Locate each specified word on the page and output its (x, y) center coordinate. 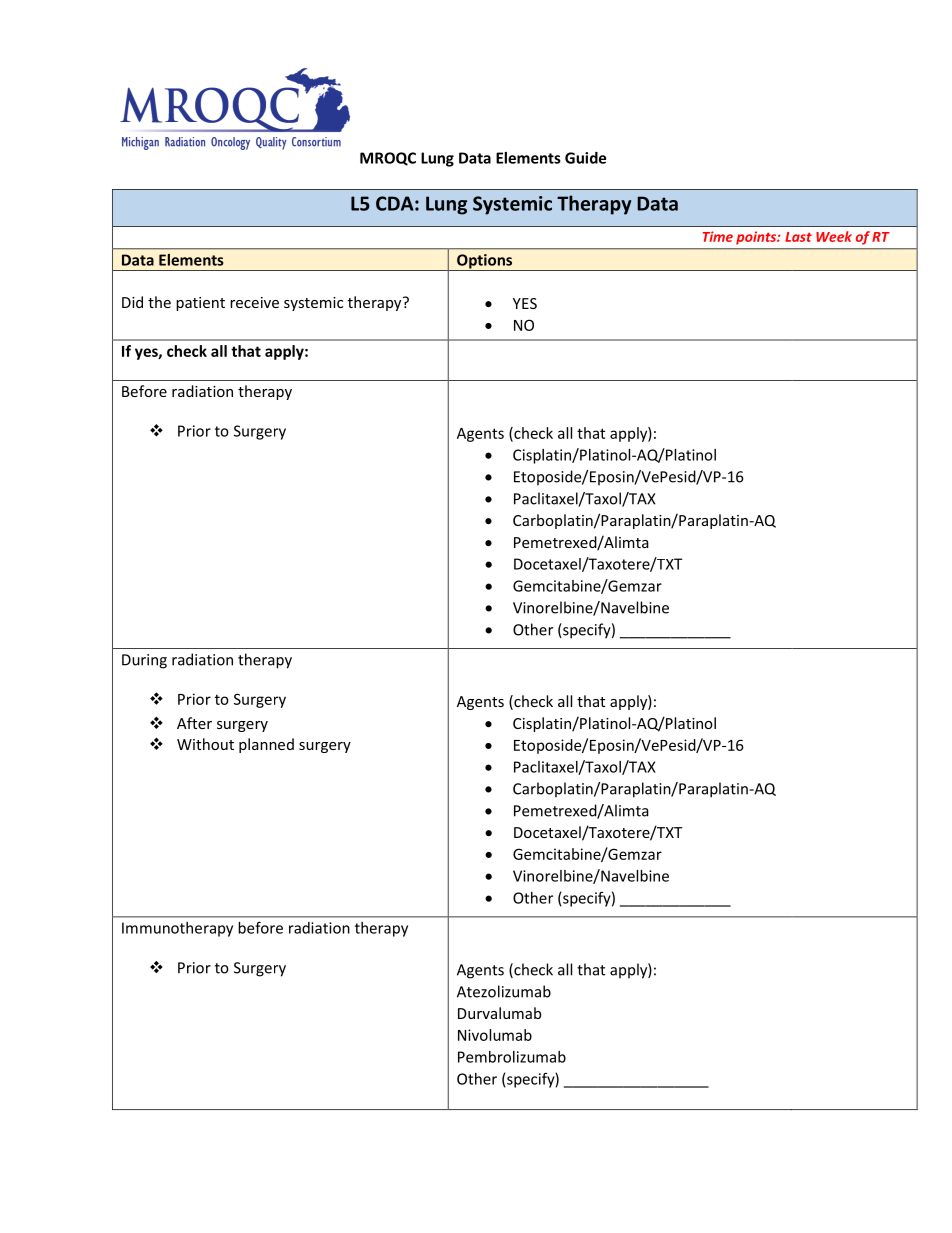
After (194, 723)
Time (718, 236)
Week (834, 236)
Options (485, 262)
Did (132, 302)
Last (798, 237)
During (144, 661)
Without (205, 744)
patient (200, 304)
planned (266, 745)
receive (254, 302)
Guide (585, 158)
